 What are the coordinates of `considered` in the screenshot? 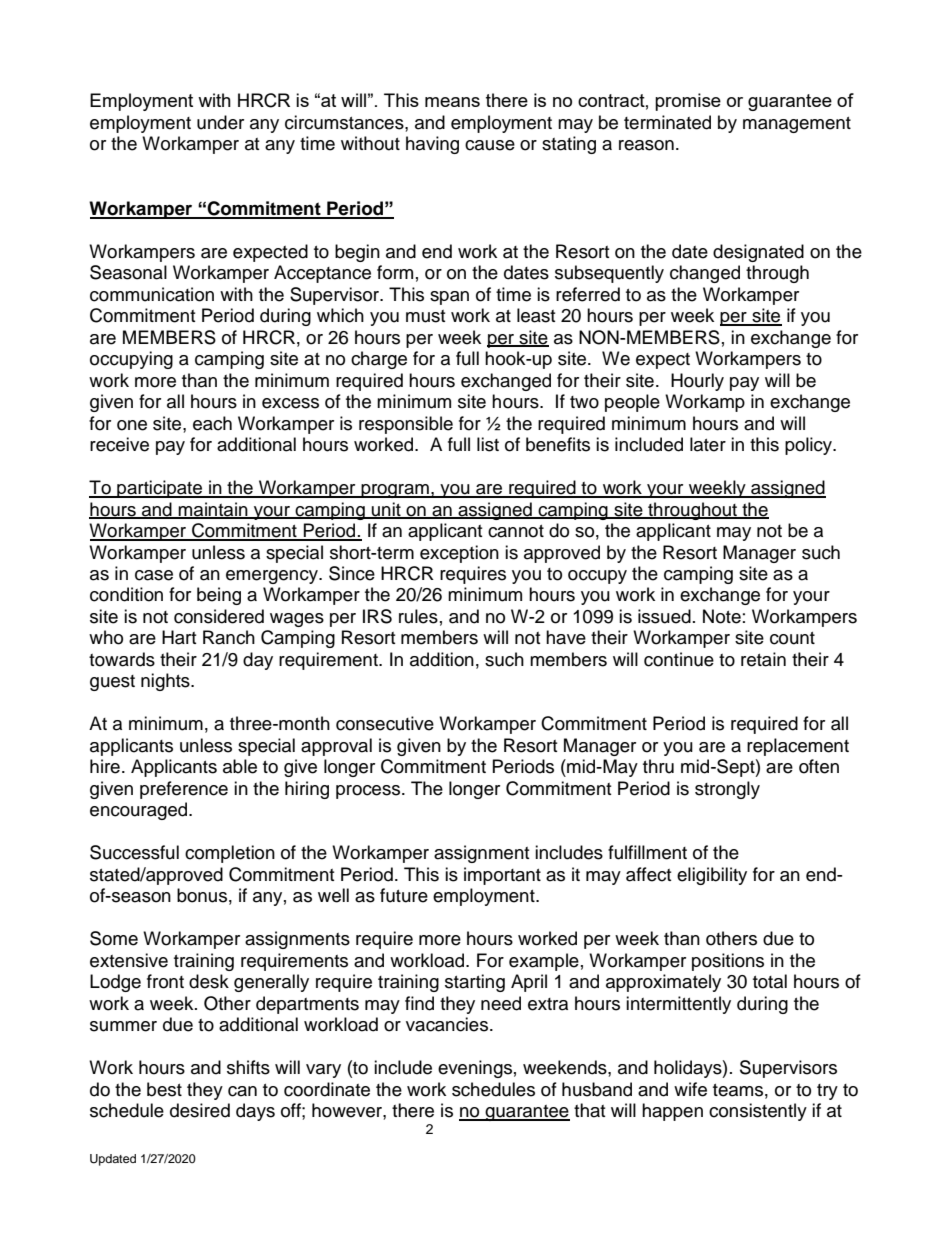 It's located at (219, 616).
